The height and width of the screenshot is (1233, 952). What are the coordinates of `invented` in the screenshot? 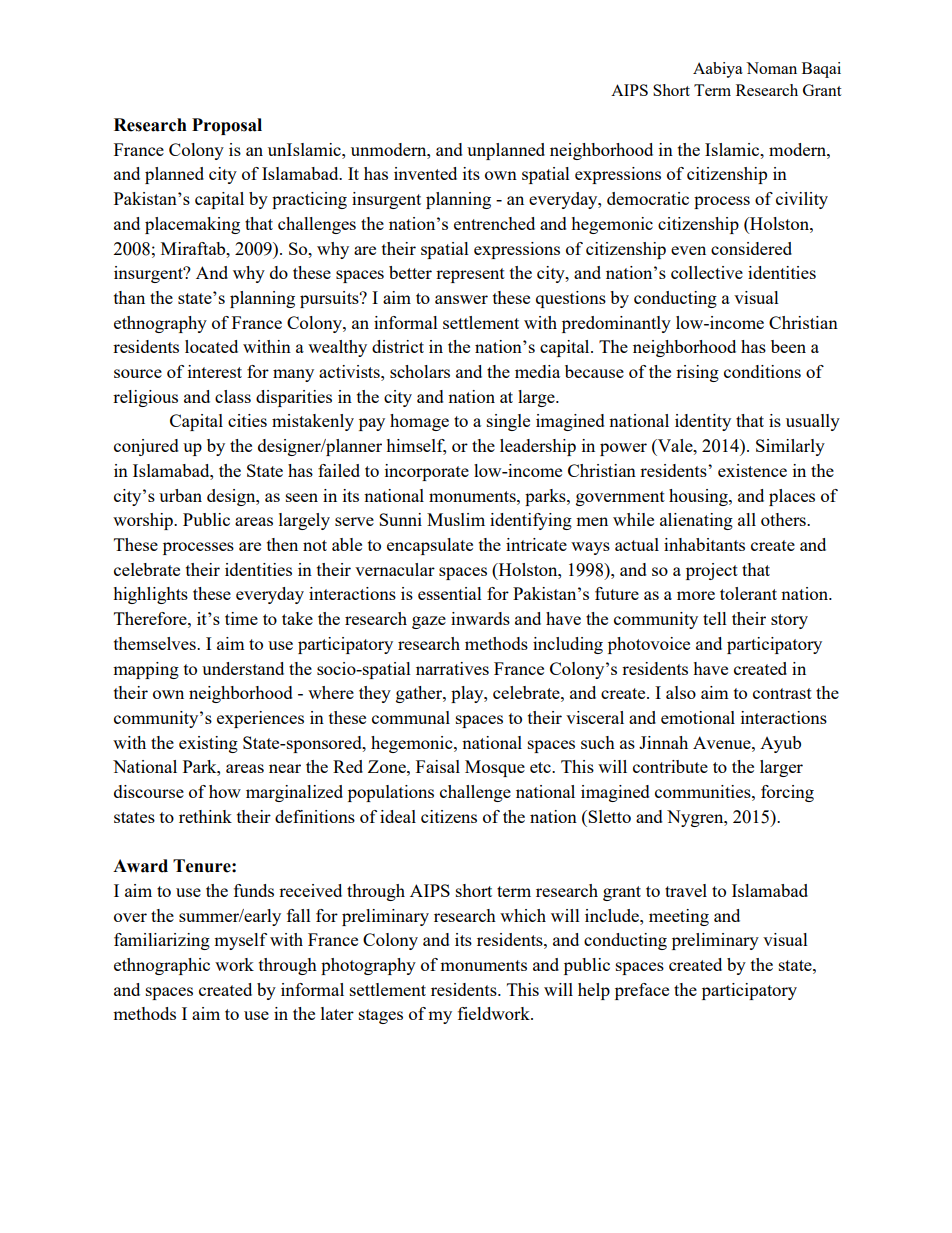 It's located at (425, 173).
